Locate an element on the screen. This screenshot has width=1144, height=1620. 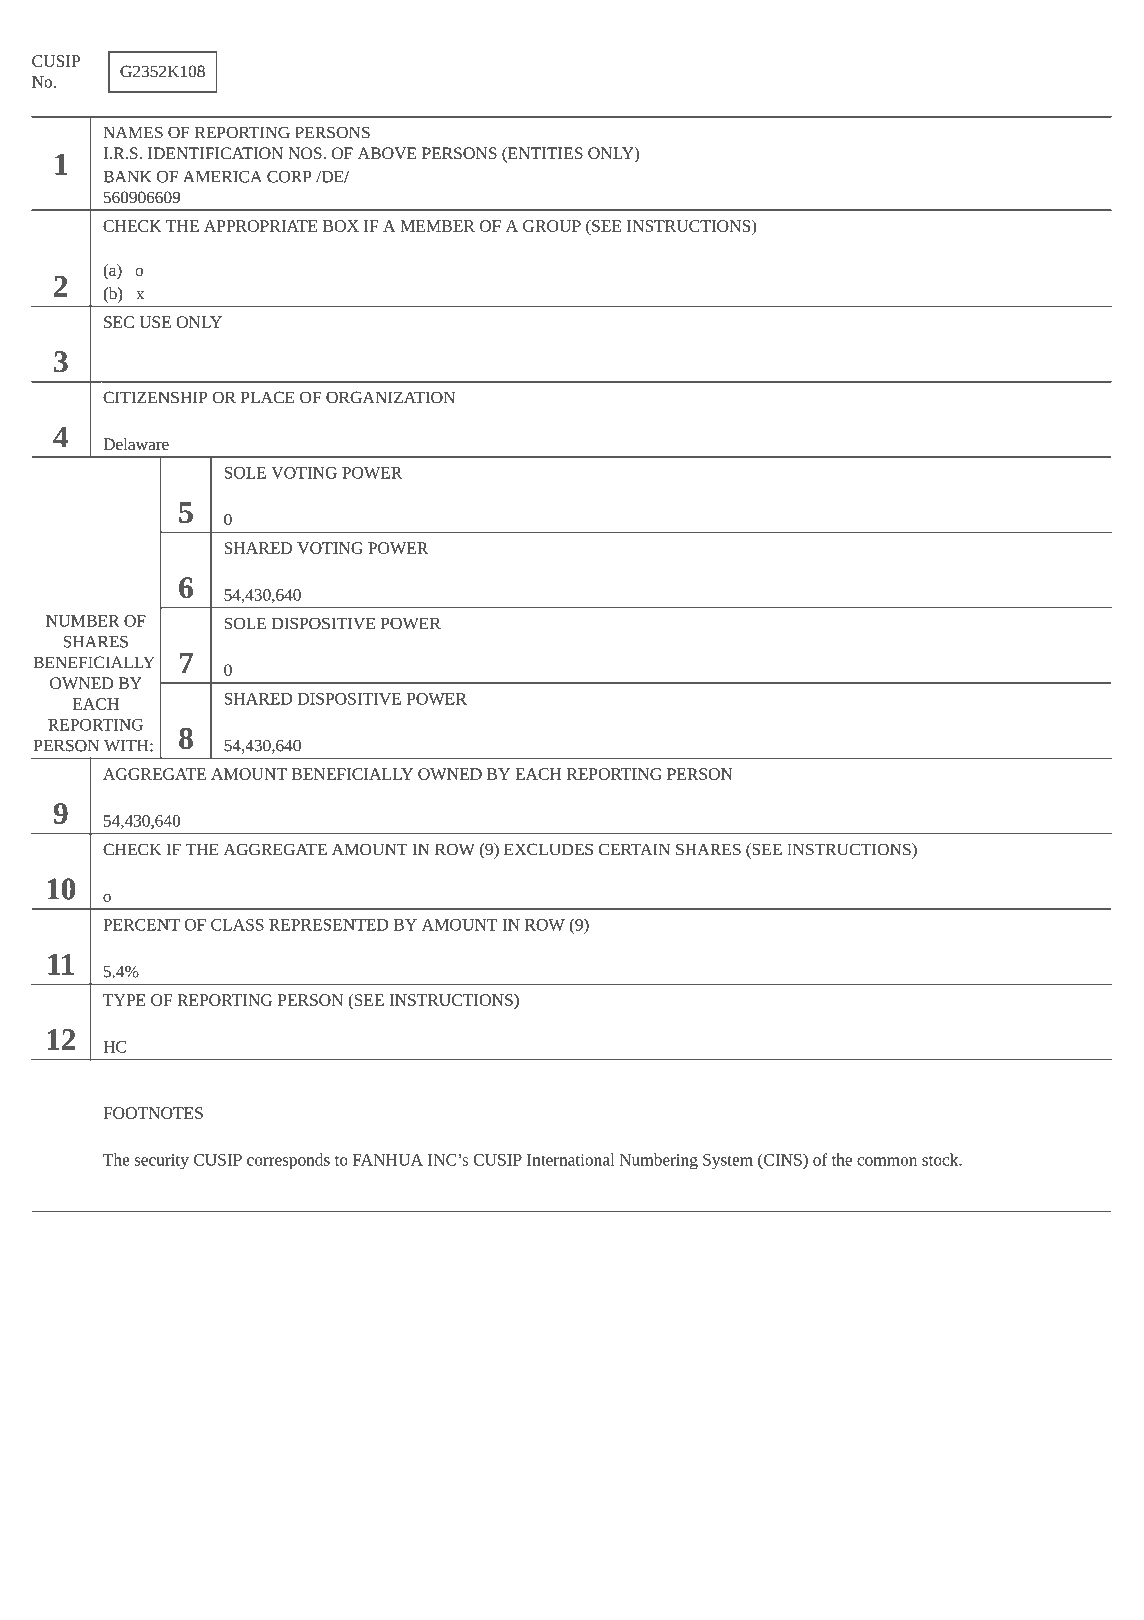
IDENTIFICATION is located at coordinates (215, 153).
